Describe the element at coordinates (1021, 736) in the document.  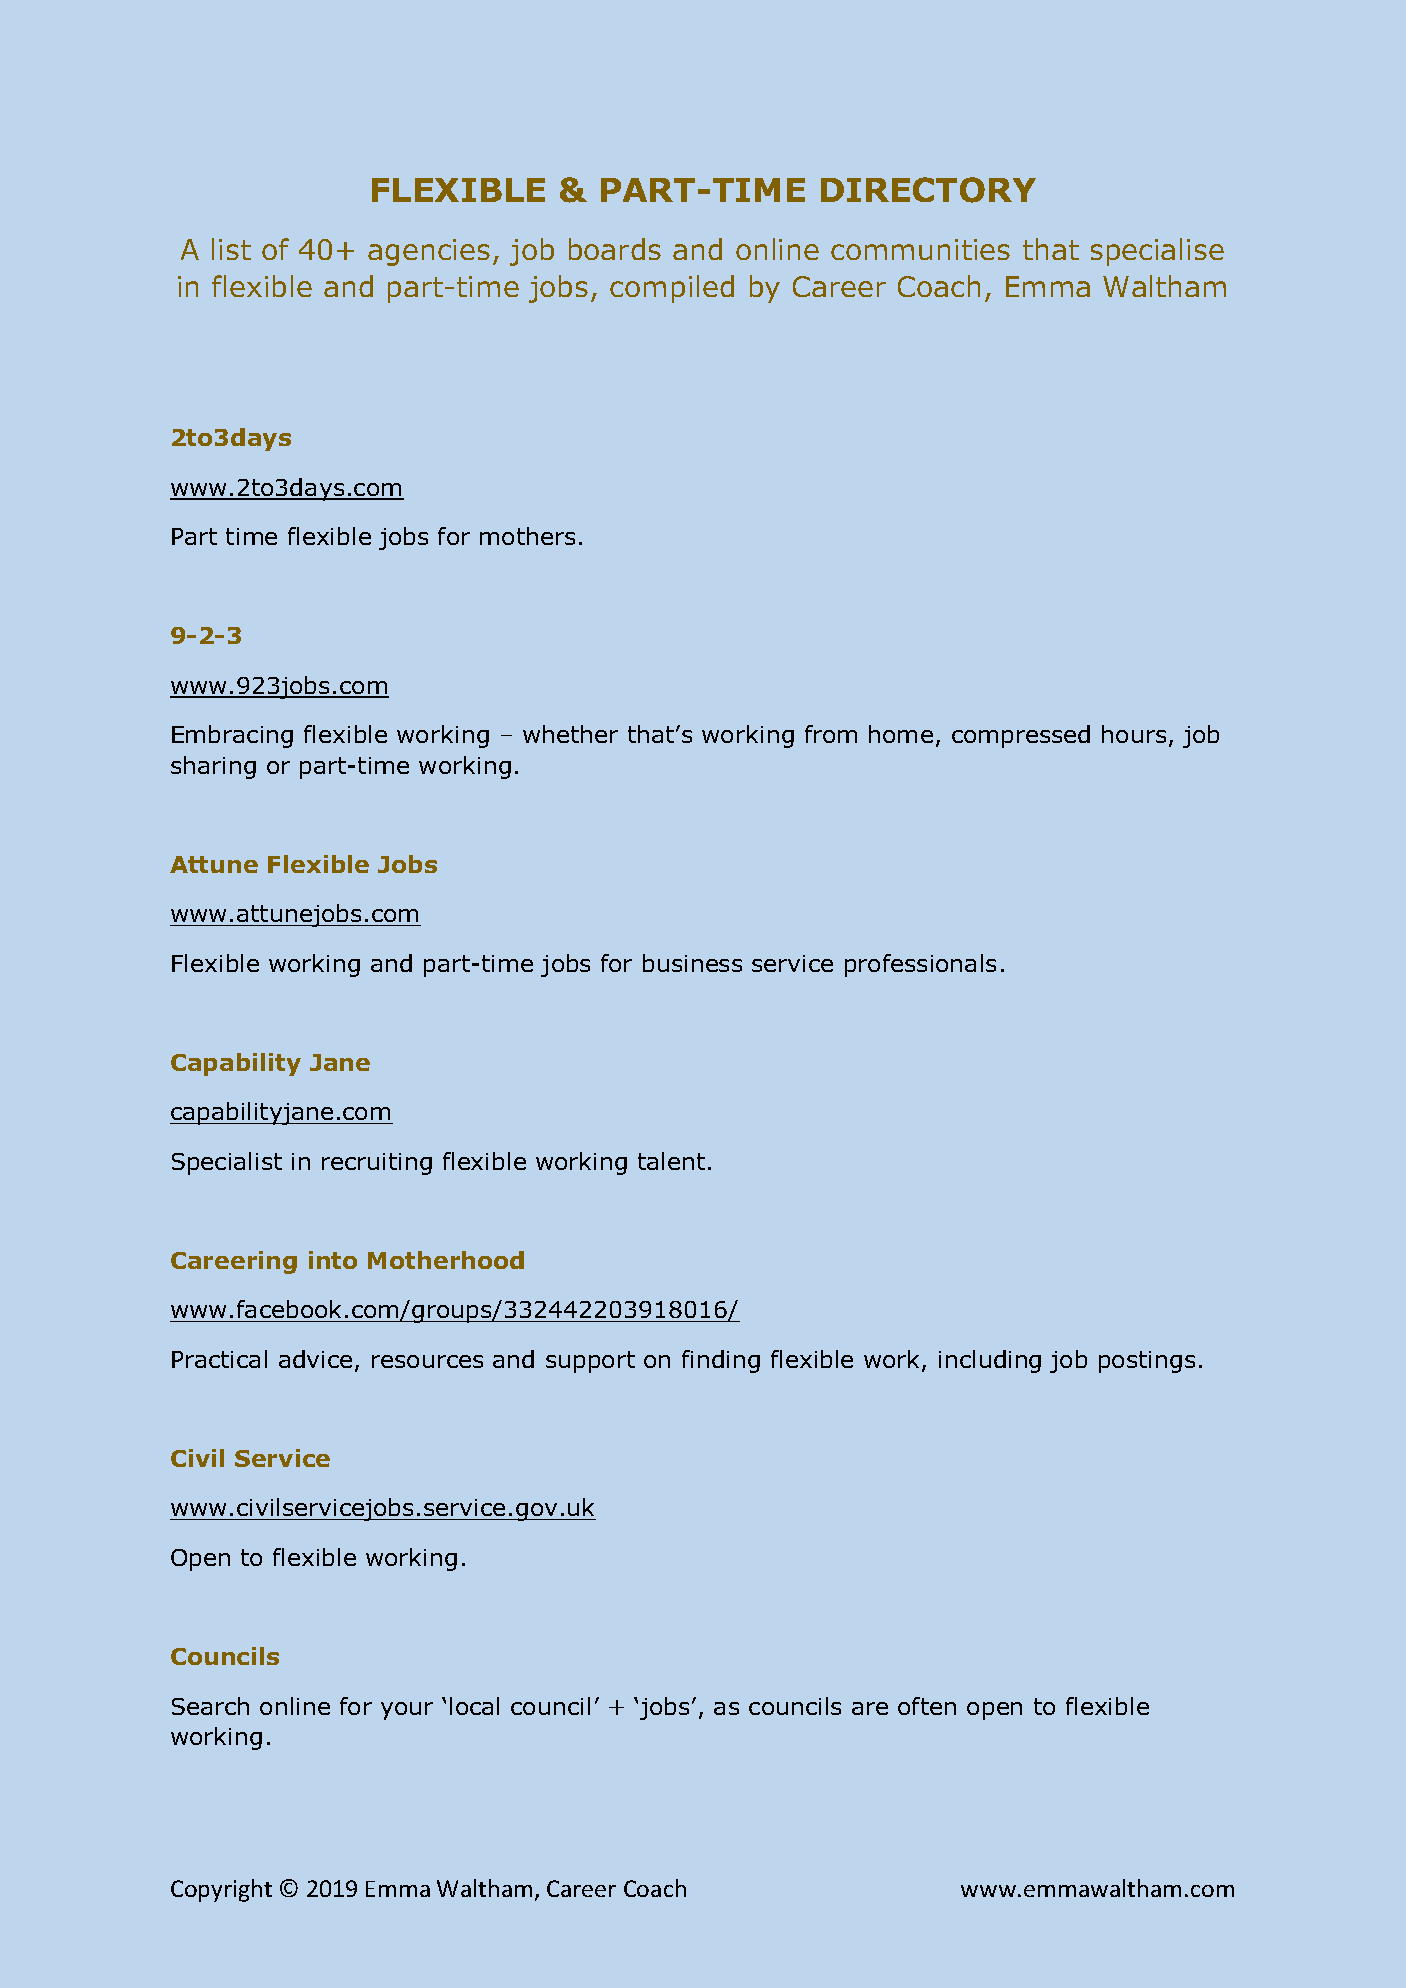
I see `compressed` at that location.
